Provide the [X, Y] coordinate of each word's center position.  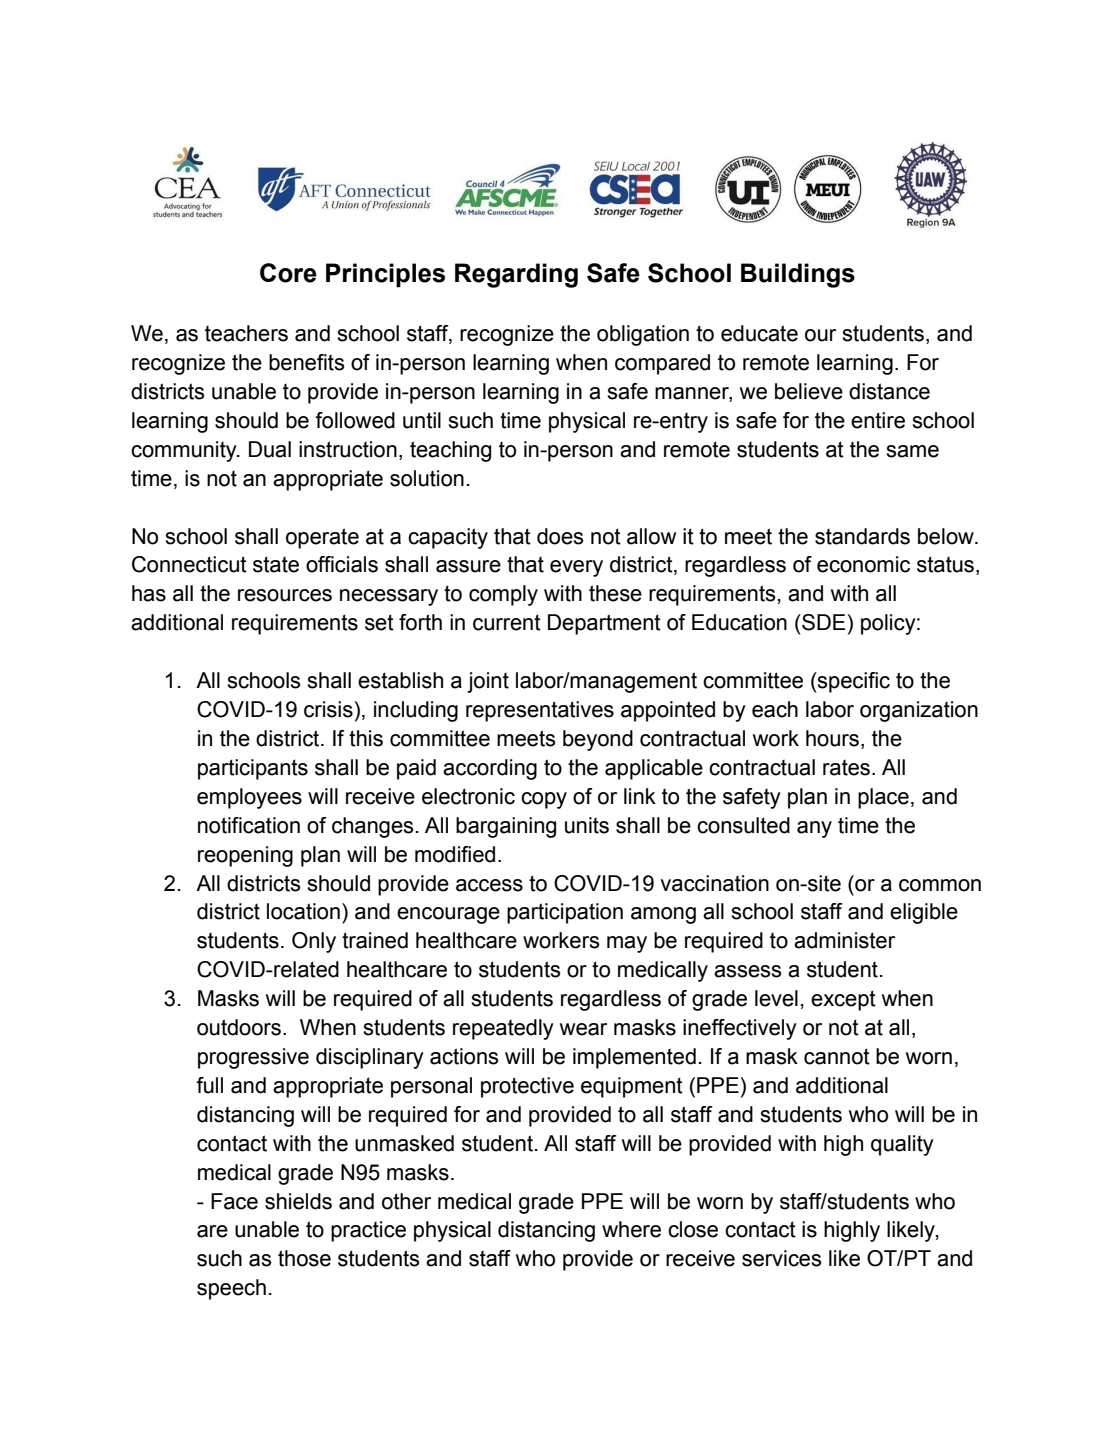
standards [862, 536]
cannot [837, 1056]
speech [231, 1289]
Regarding [516, 275]
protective [527, 1087]
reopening [245, 856]
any [814, 829]
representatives [540, 711]
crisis [328, 709]
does [560, 536]
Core [288, 273]
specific [853, 682]
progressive [253, 1058]
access [489, 885]
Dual [270, 449]
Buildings [798, 275]
